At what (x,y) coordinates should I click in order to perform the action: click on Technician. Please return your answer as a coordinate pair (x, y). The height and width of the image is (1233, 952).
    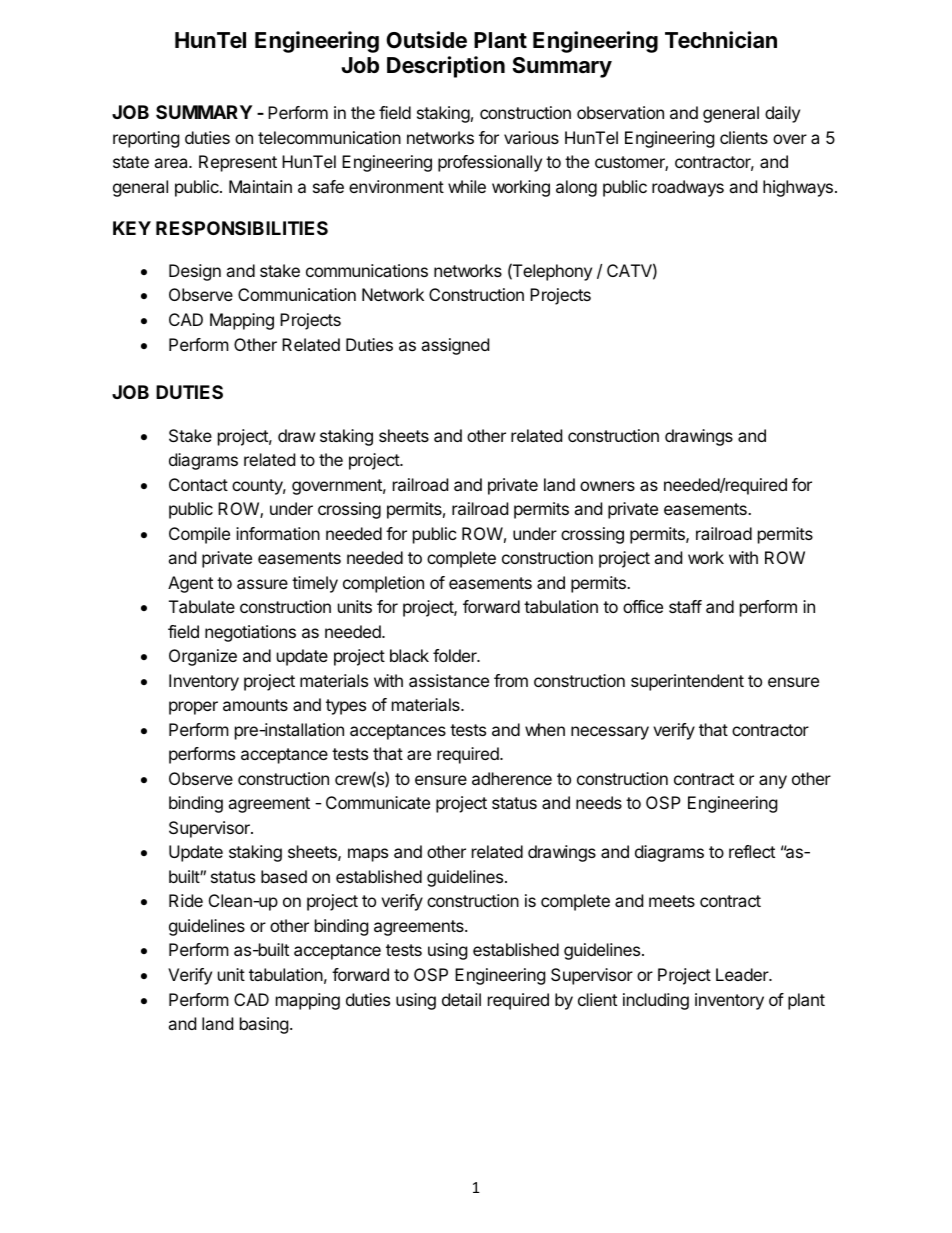
    Looking at the image, I should click on (721, 40).
